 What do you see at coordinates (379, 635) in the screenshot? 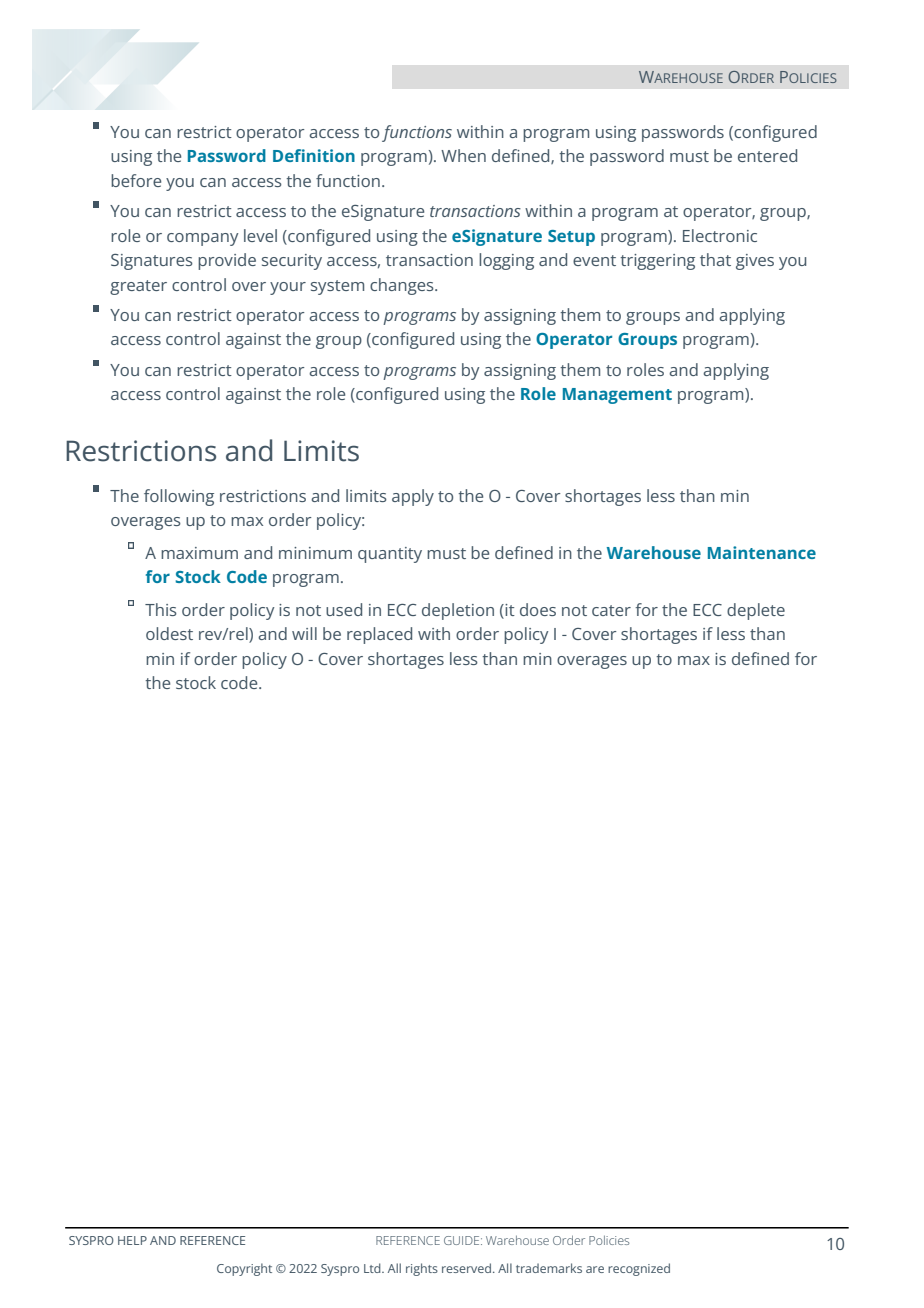
I see `replaced` at bounding box center [379, 635].
